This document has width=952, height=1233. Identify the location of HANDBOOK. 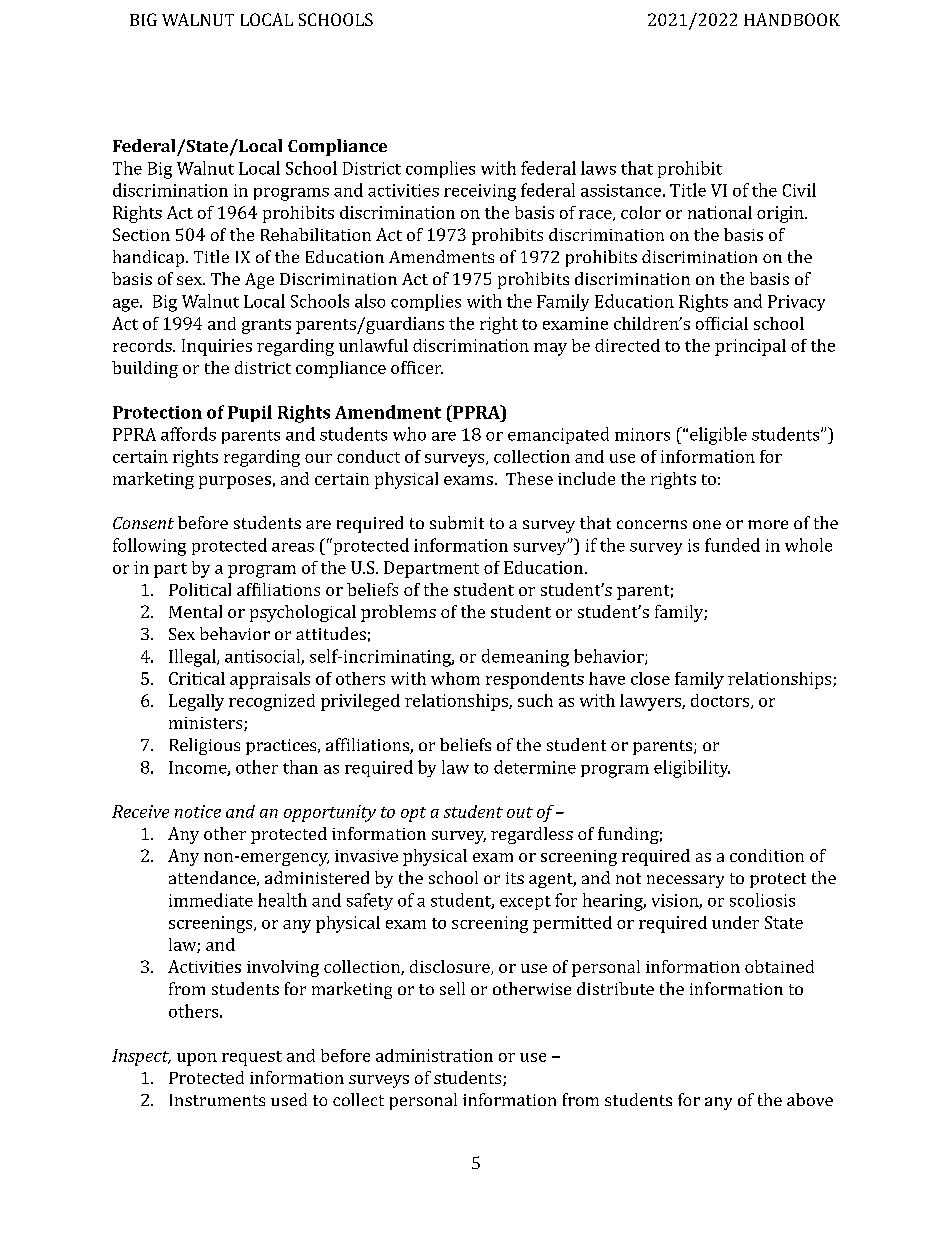
(792, 19).
